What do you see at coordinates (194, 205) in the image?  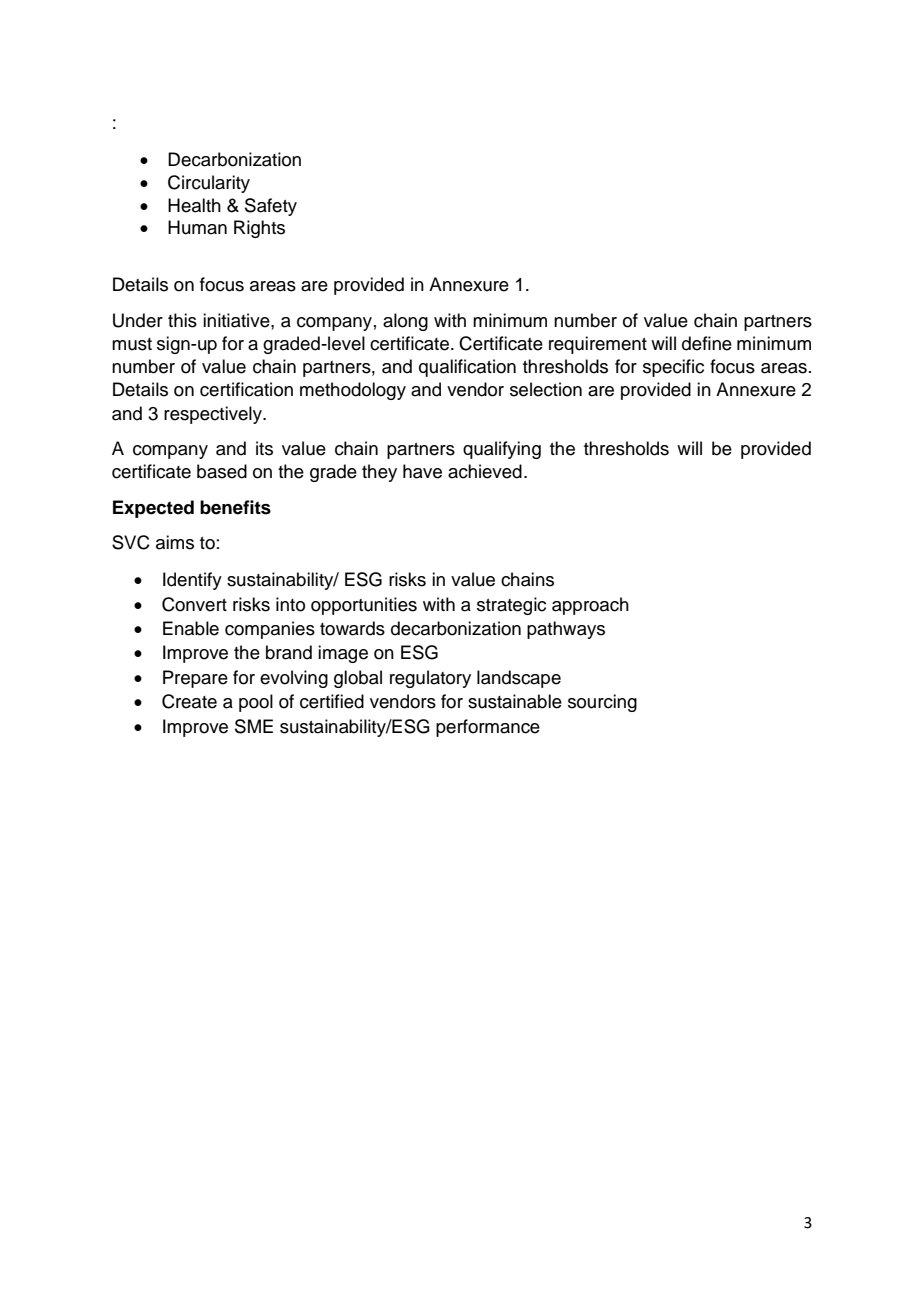 I see `Health` at bounding box center [194, 205].
